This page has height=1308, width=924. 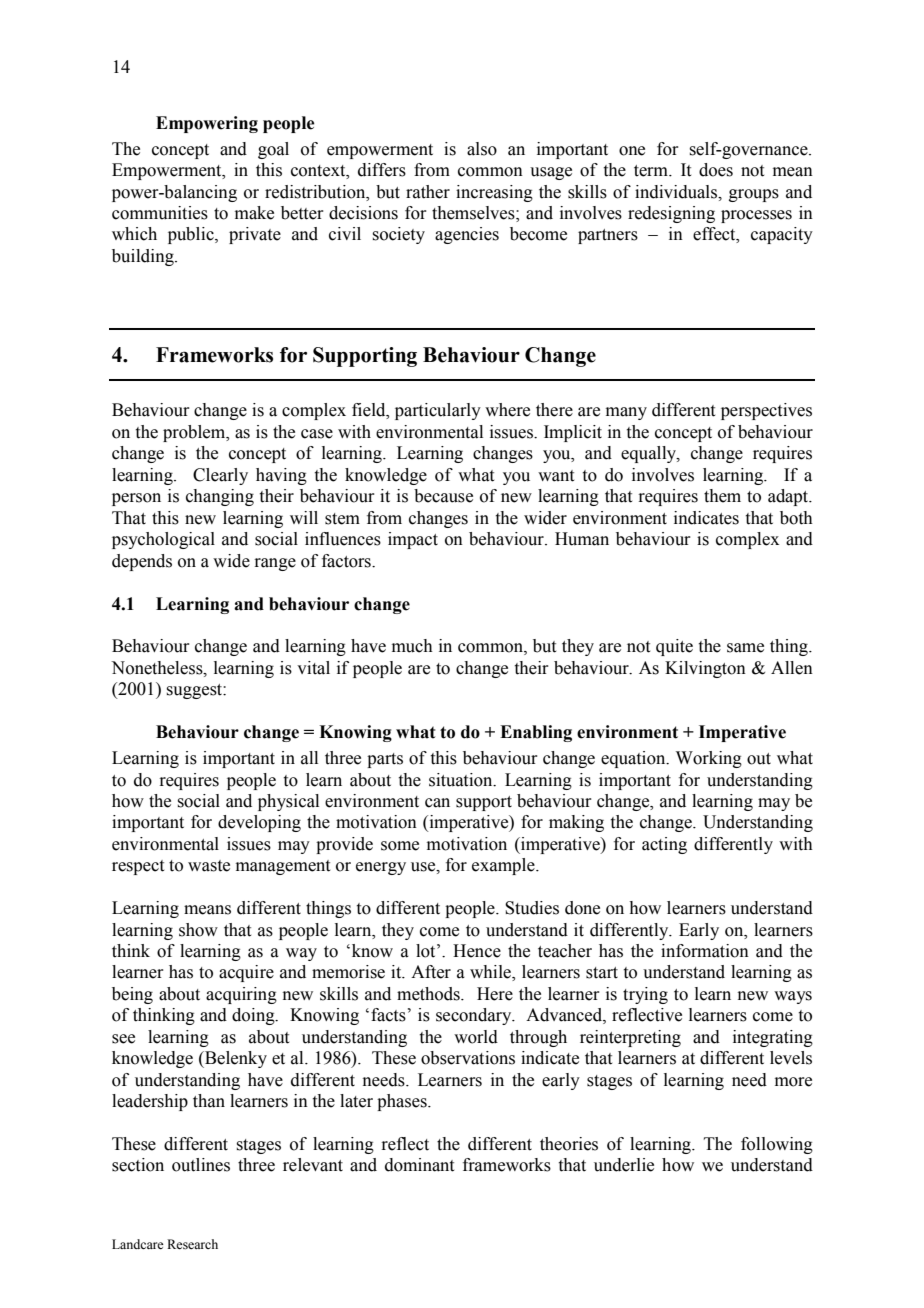 I want to click on perspectives, so click(x=766, y=411).
